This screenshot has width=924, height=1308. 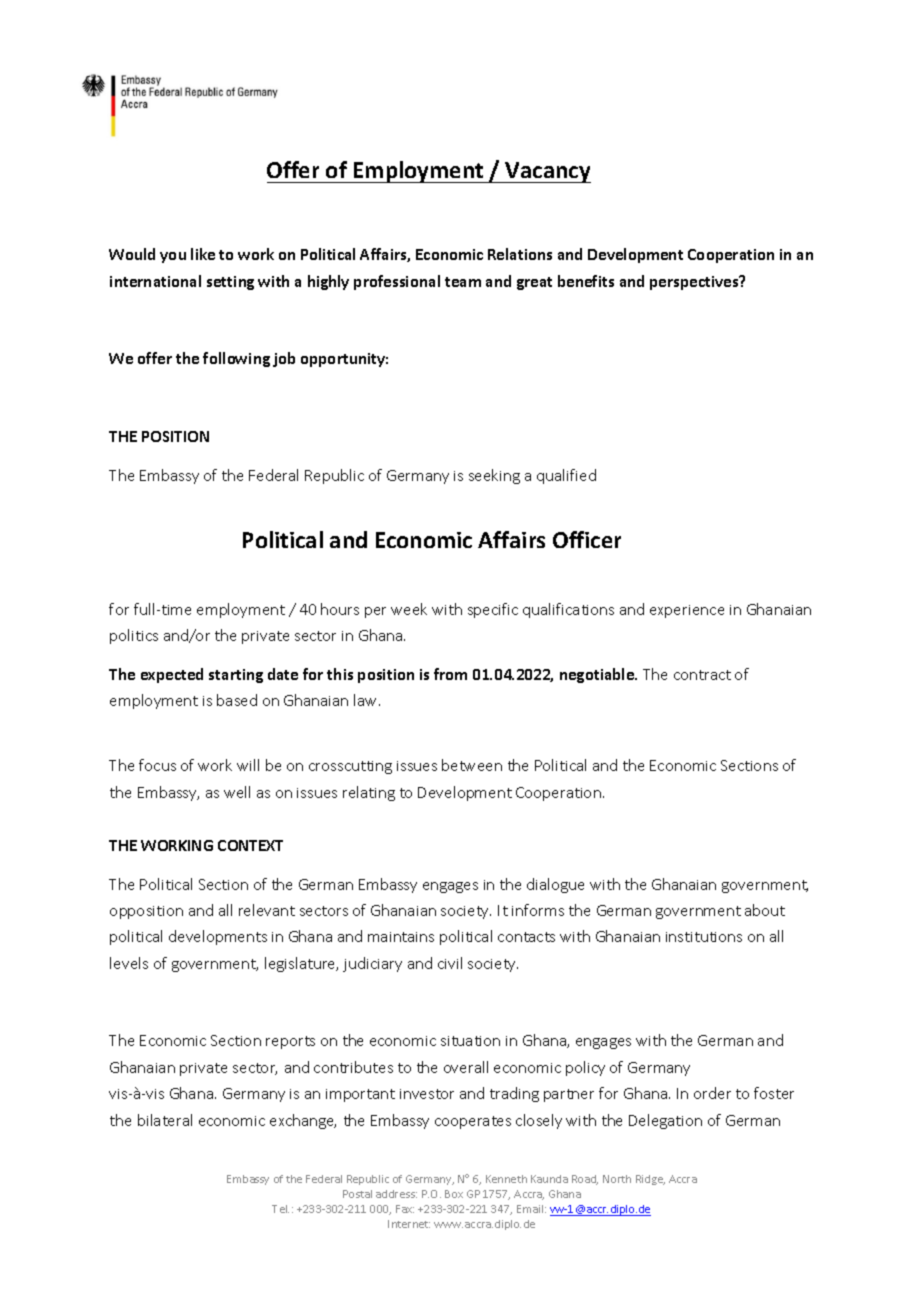 What do you see at coordinates (454, 1194) in the screenshot?
I see `Box` at bounding box center [454, 1194].
